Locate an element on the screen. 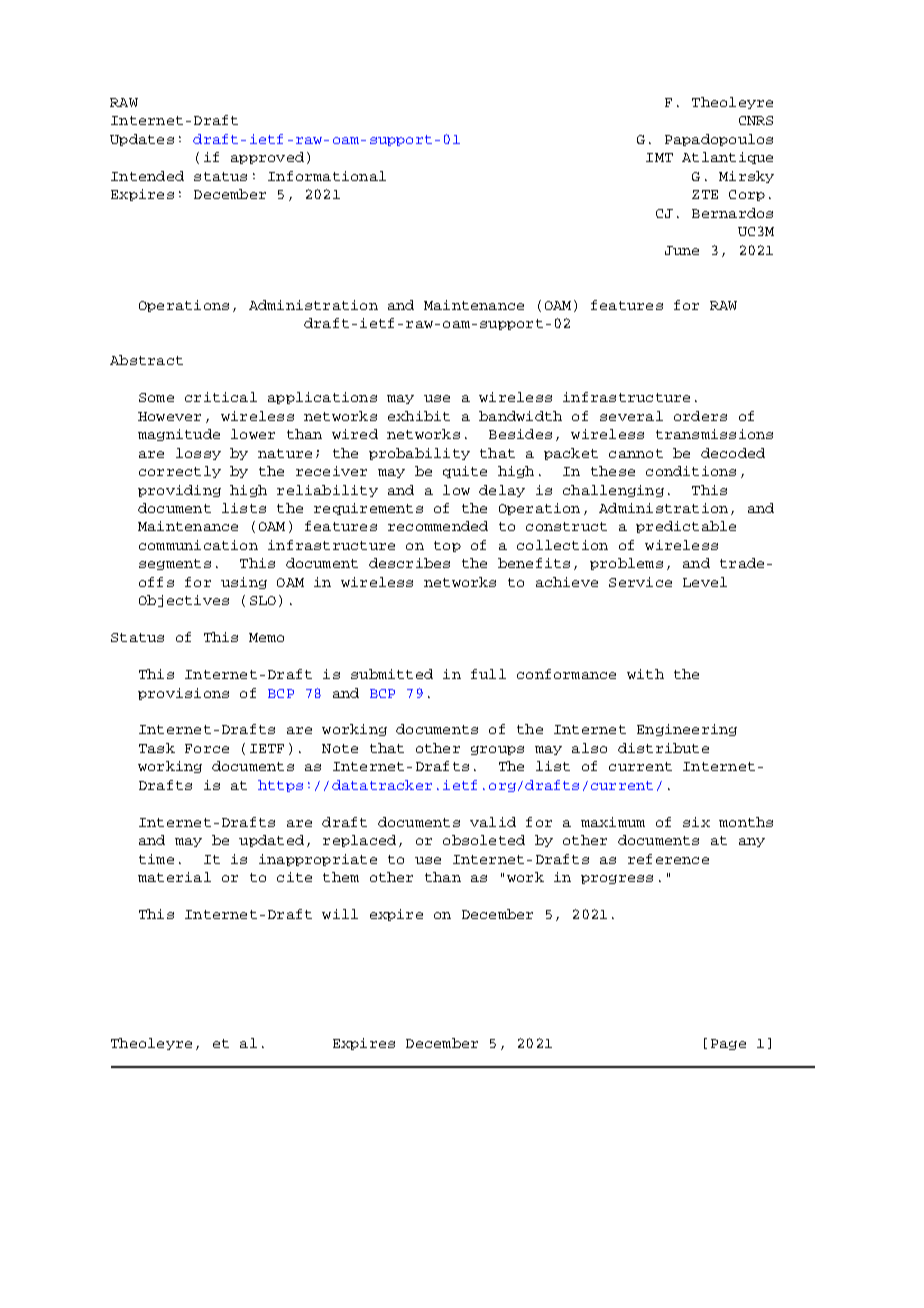 The height and width of the screenshot is (1308, 924). will is located at coordinates (340, 914).
